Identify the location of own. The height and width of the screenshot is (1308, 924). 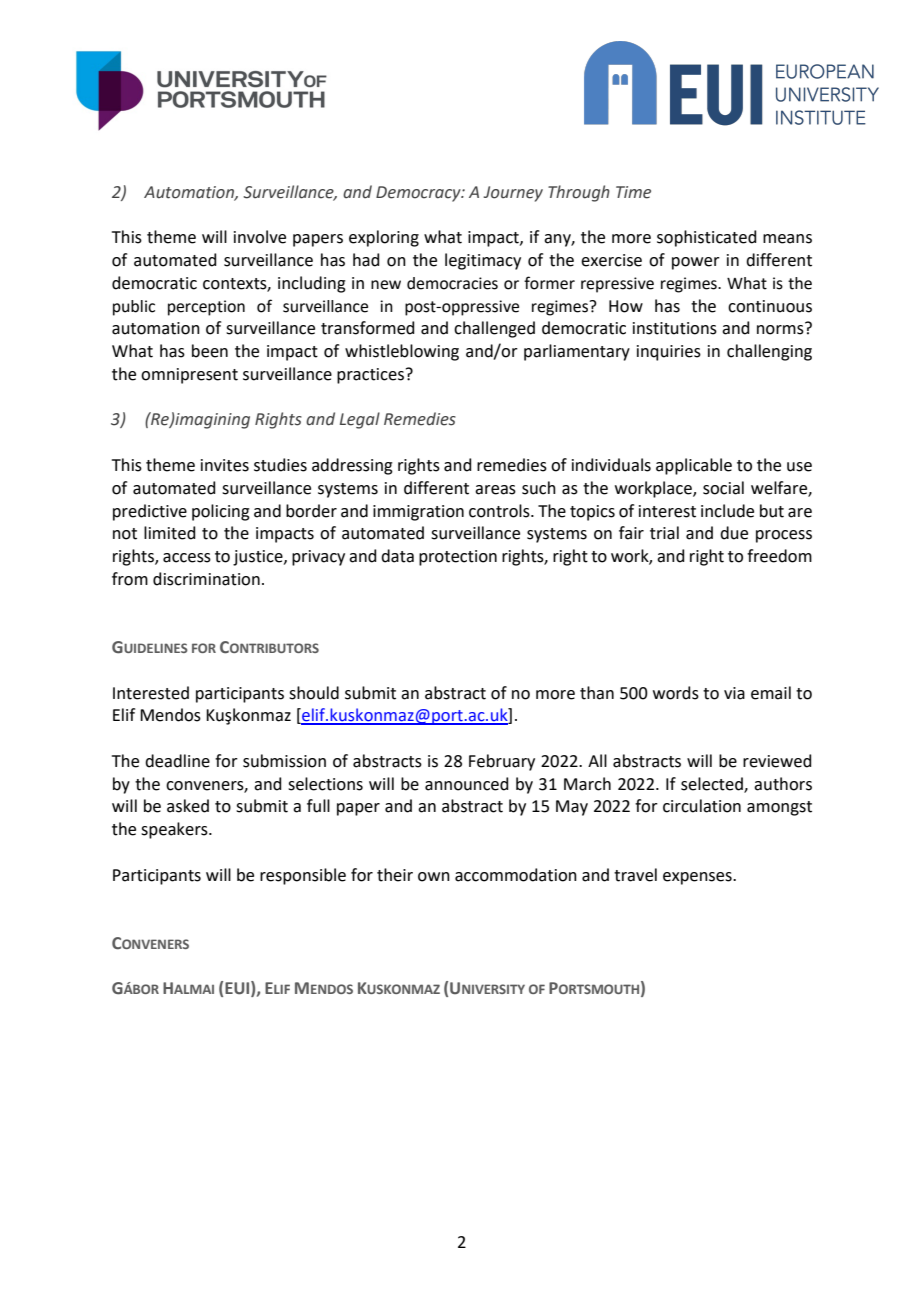
(434, 877).
